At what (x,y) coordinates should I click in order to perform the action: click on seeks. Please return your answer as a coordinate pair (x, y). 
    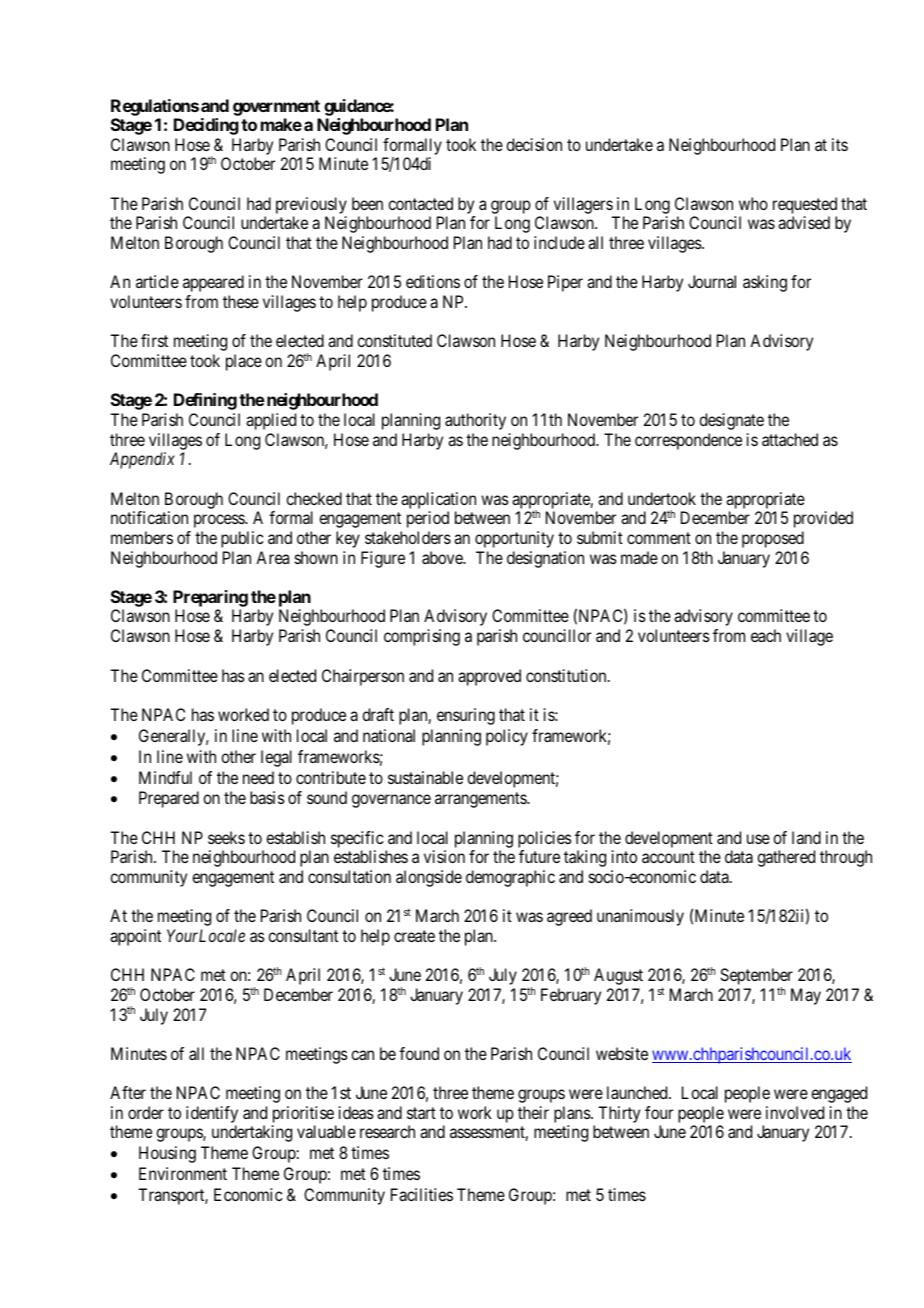
    Looking at the image, I should click on (226, 837).
